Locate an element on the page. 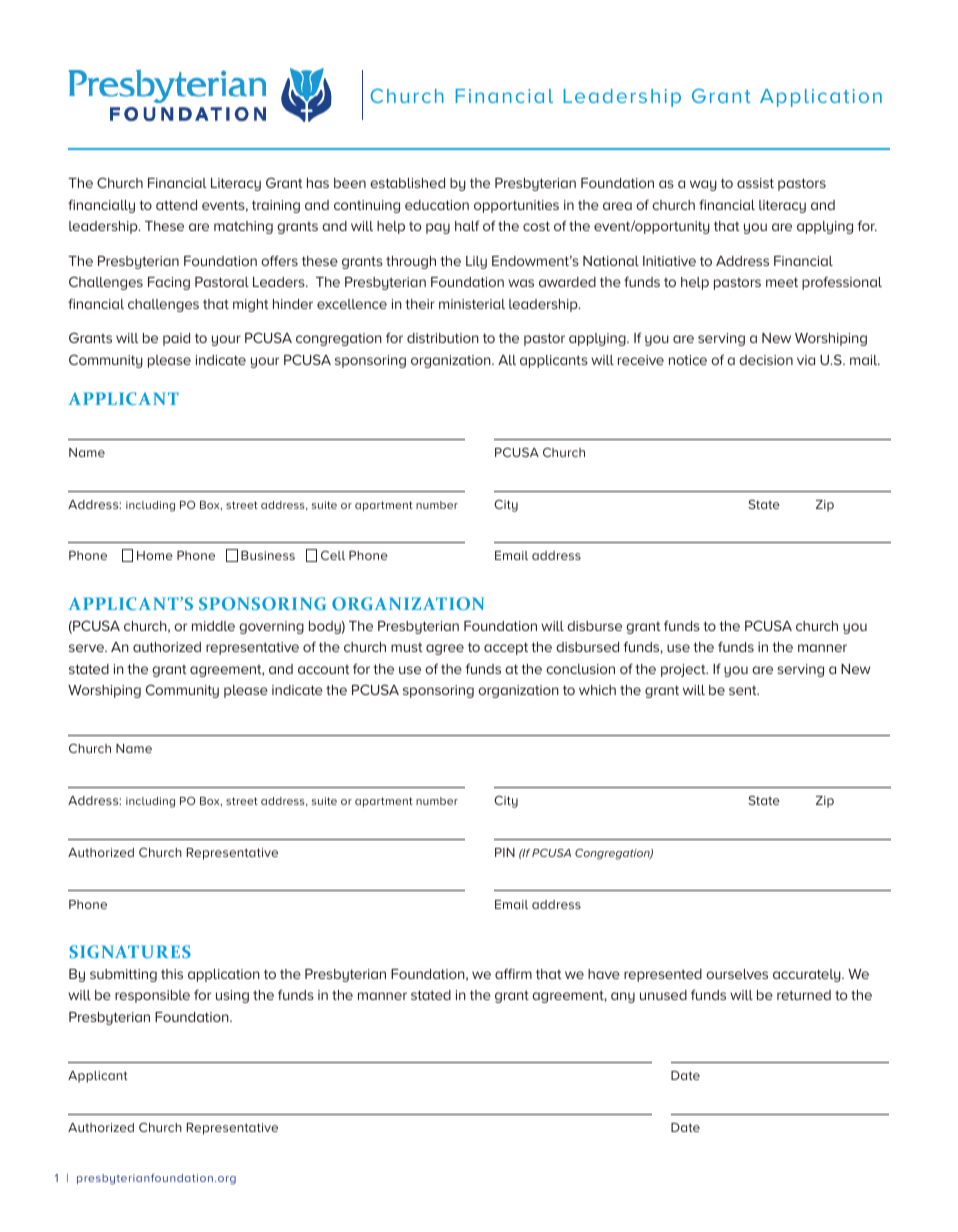  accept is located at coordinates (506, 648).
